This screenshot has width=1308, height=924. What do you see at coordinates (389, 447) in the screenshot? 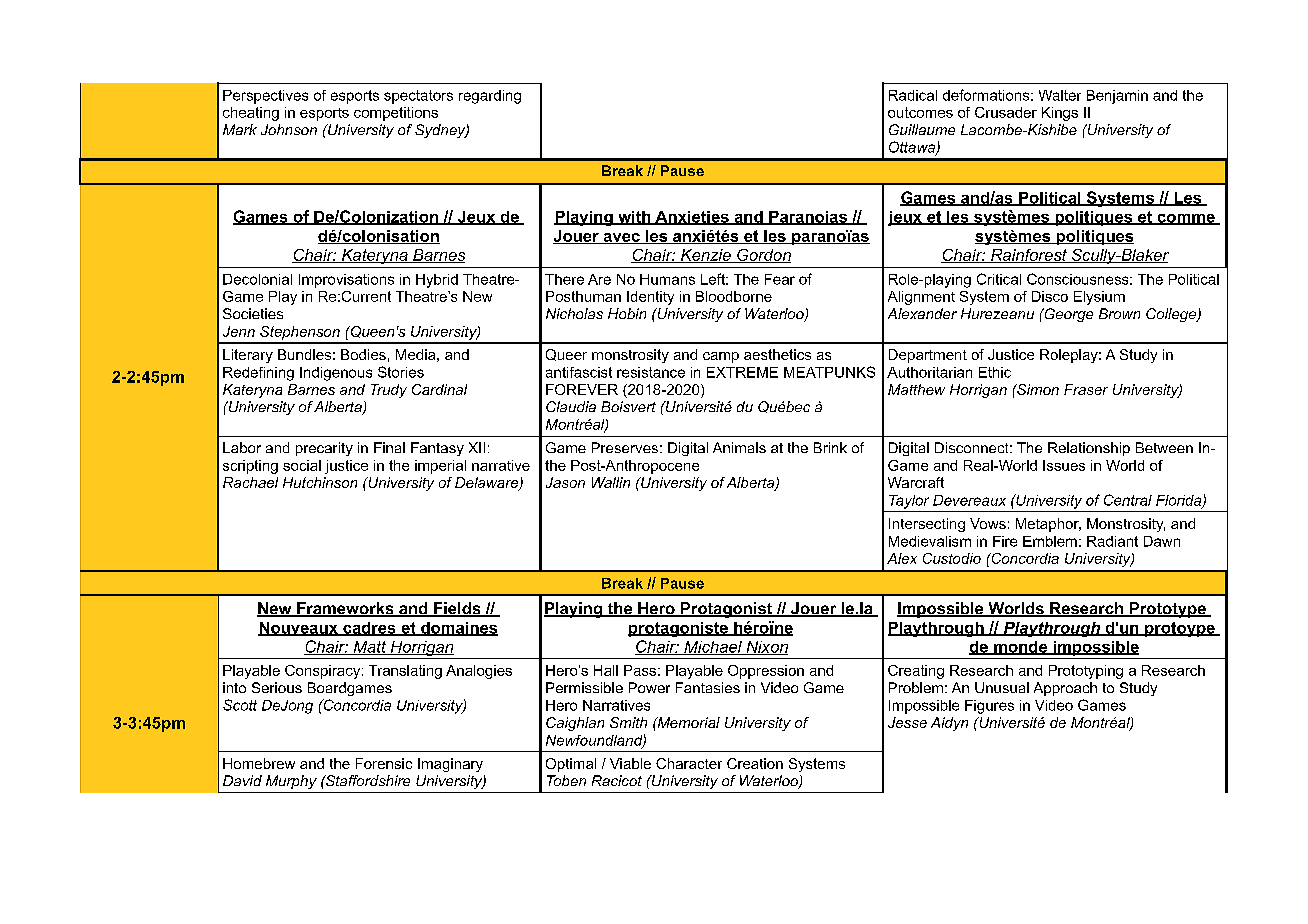
I see `Final` at bounding box center [389, 447].
